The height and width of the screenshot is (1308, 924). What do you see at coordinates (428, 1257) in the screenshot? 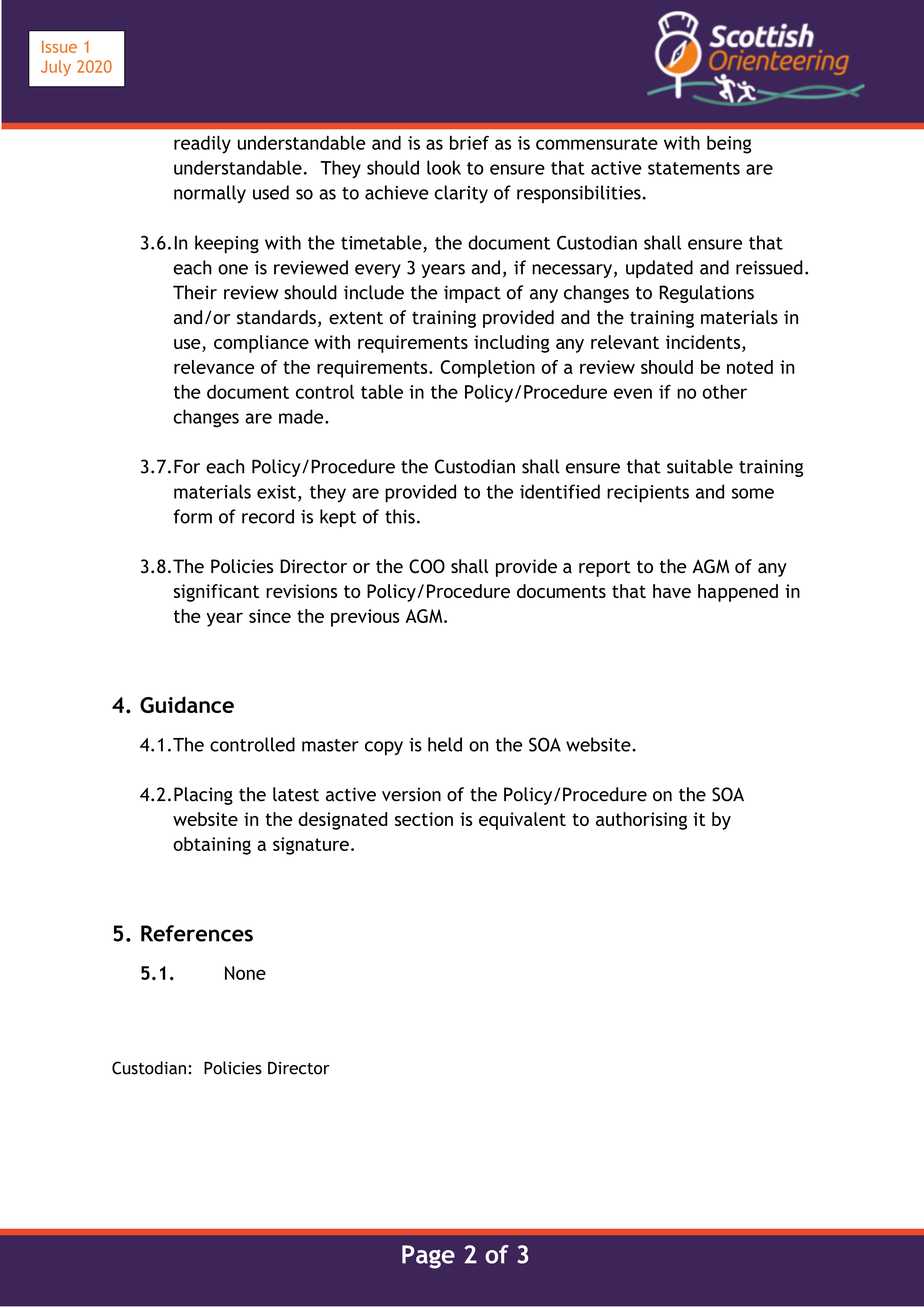
I see `Page` at bounding box center [428, 1257].
